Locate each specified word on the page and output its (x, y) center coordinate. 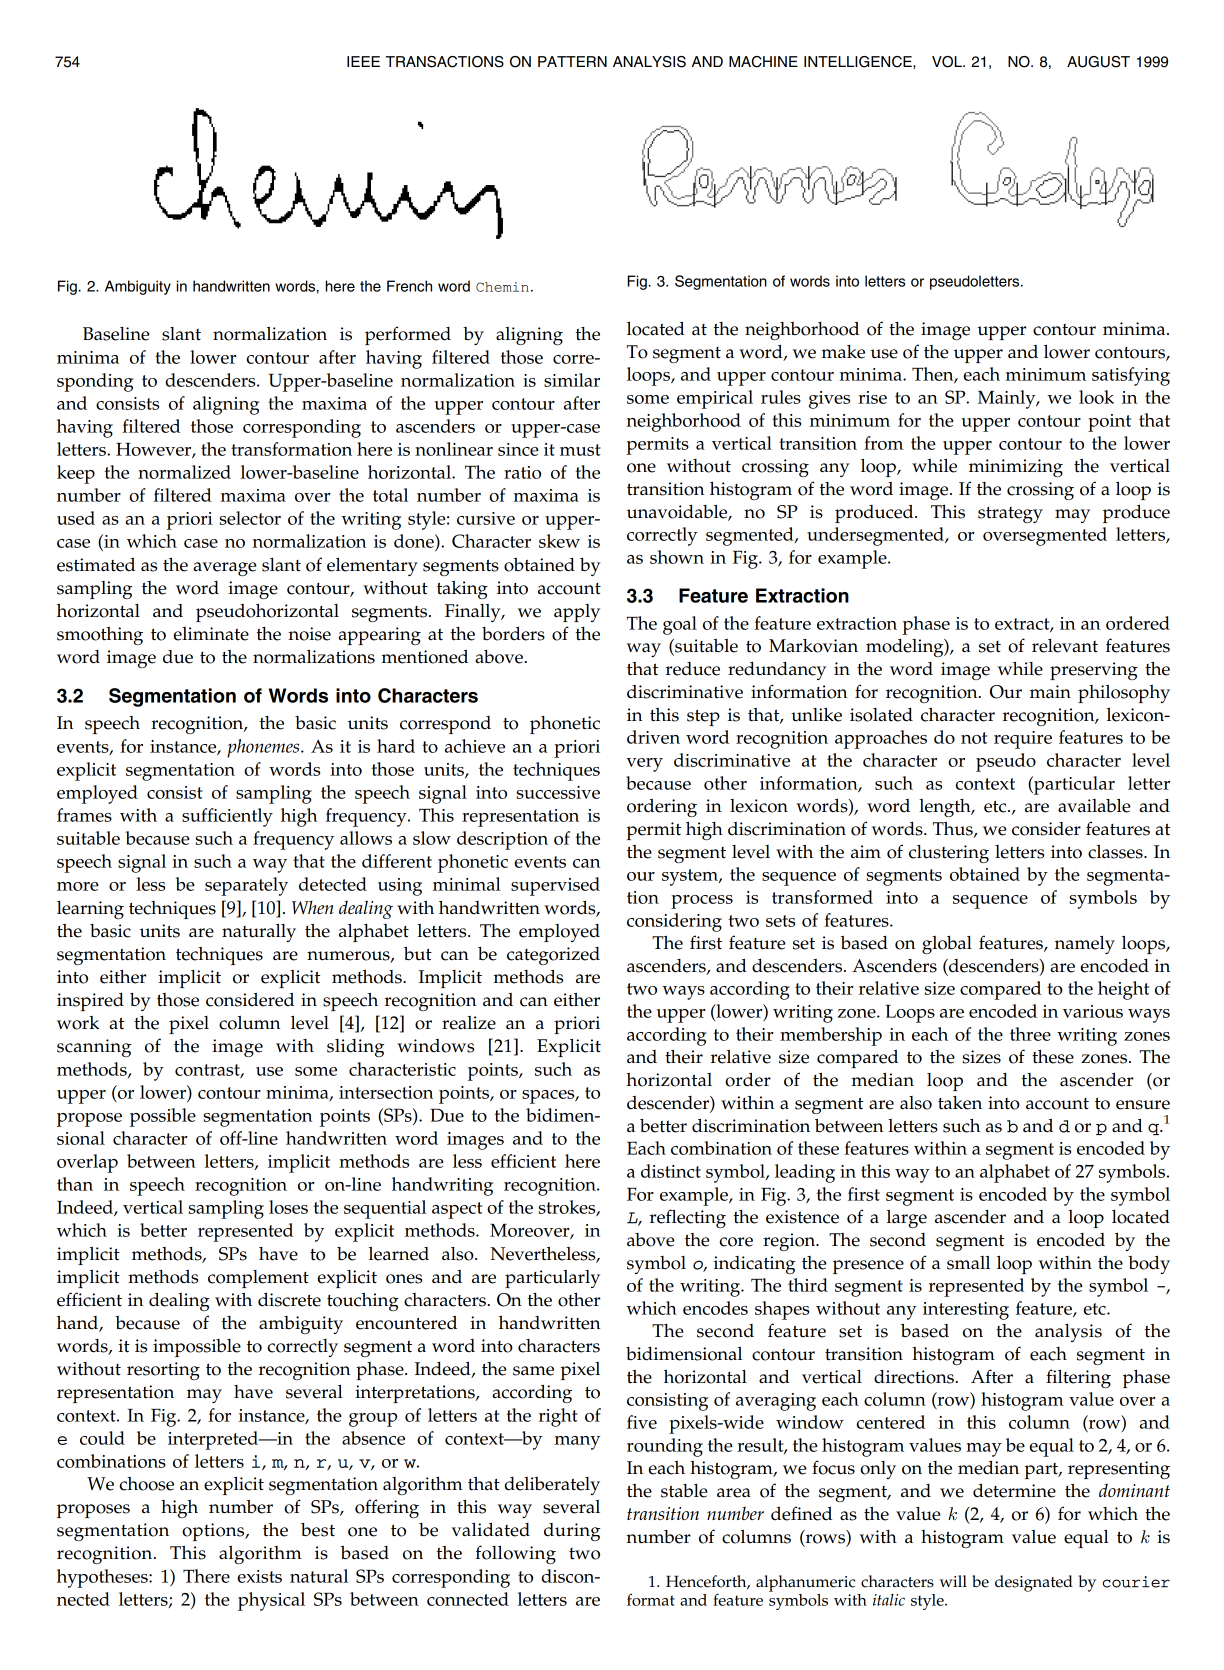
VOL (948, 62)
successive (558, 792)
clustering (949, 854)
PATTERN (572, 61)
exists (259, 1576)
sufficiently (227, 817)
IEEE (363, 61)
